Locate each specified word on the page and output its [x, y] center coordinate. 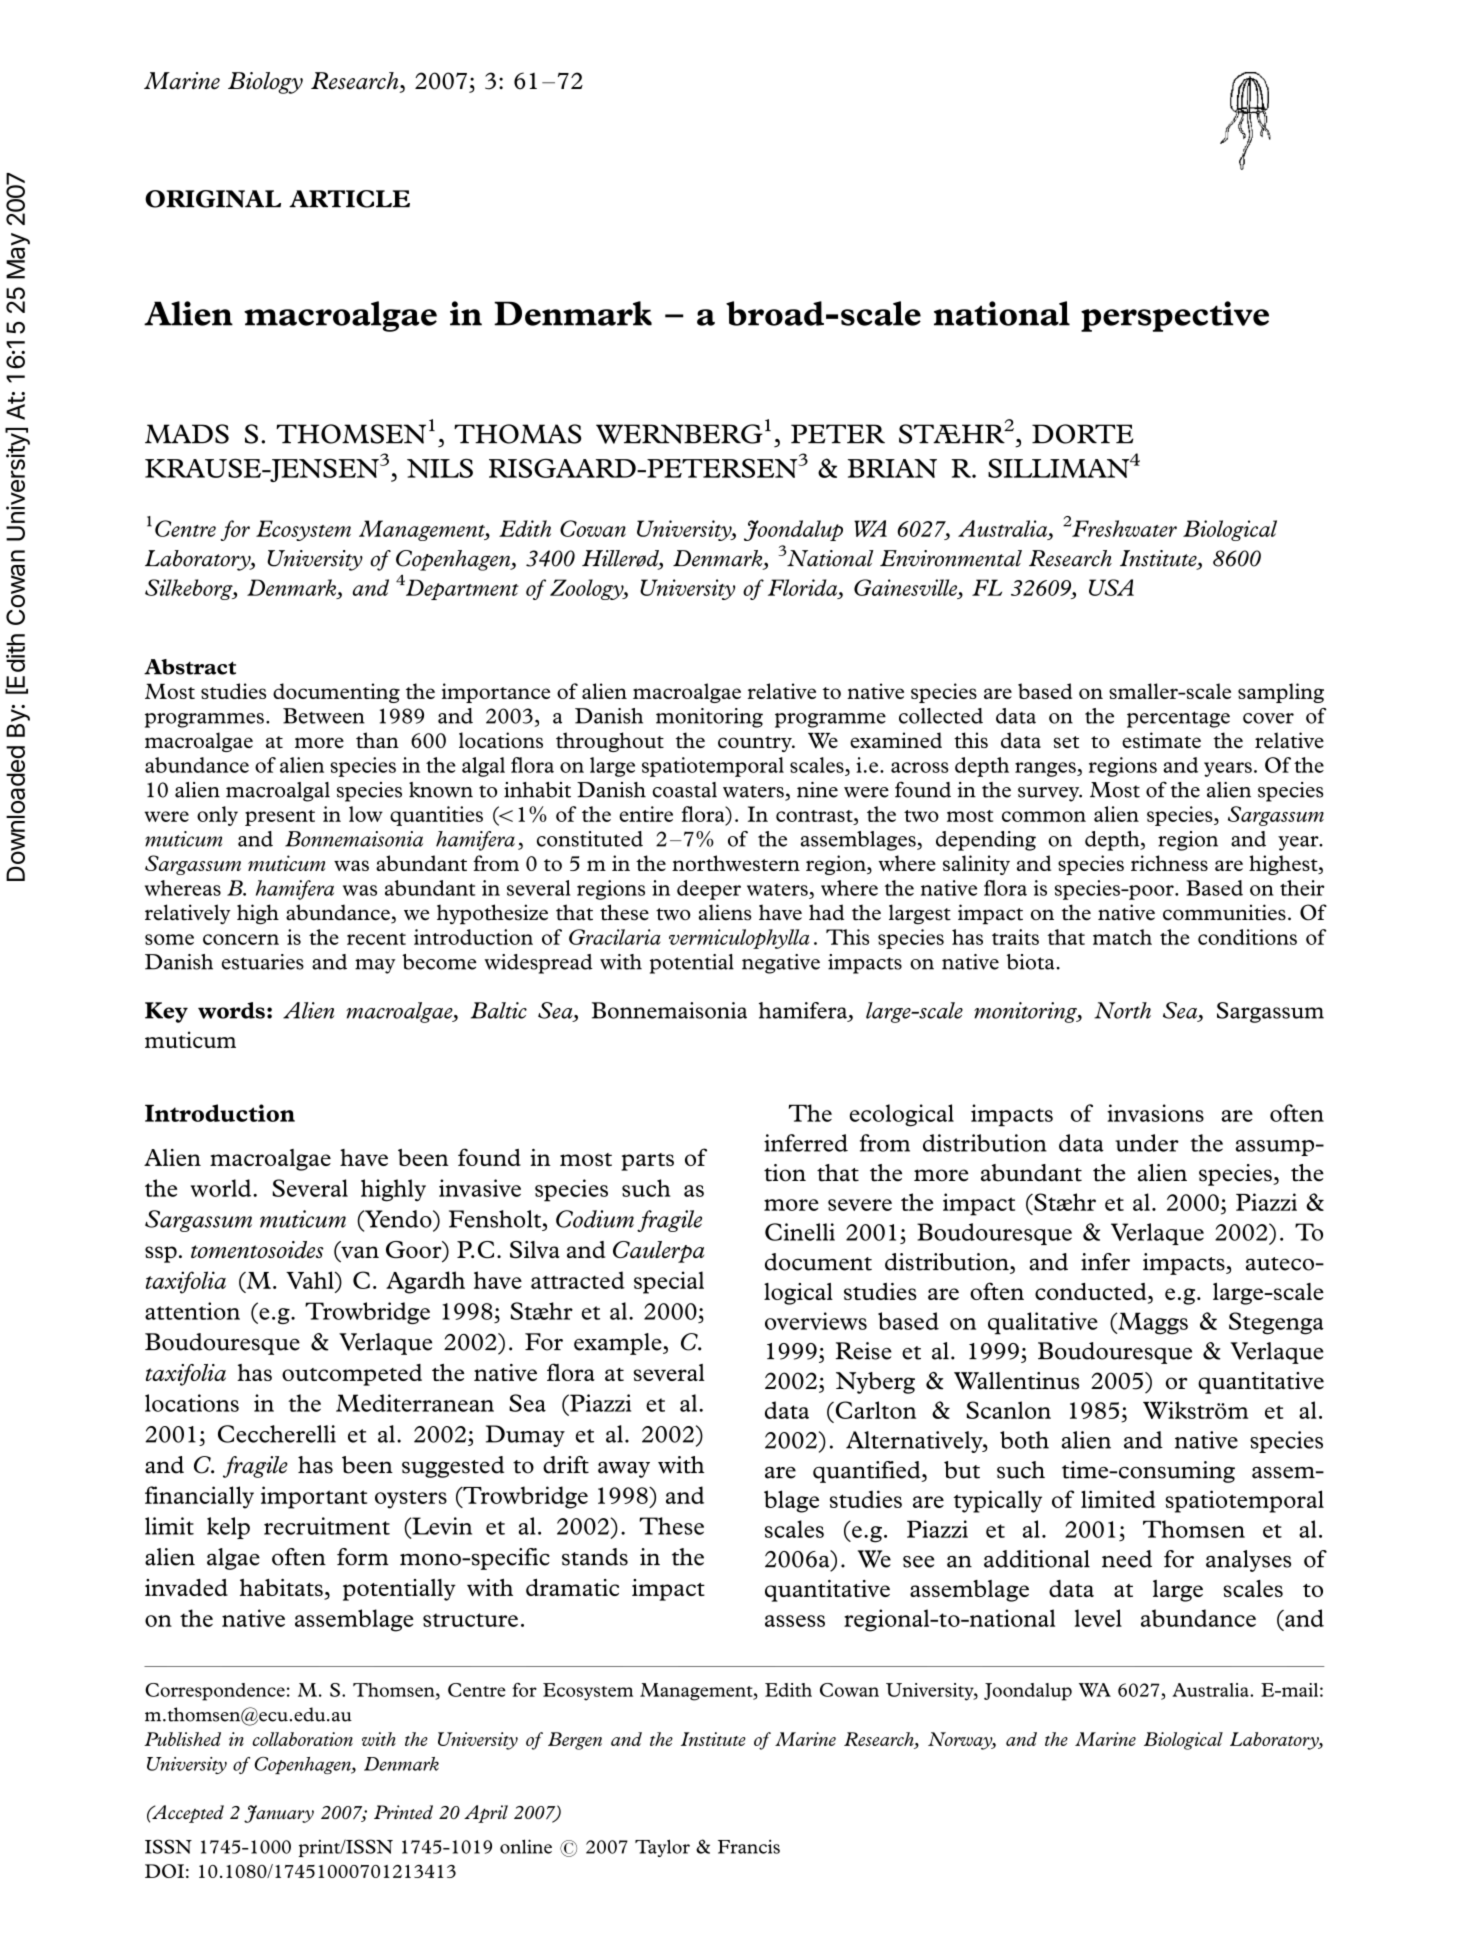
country [756, 744]
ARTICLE [349, 199]
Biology [265, 83]
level [1098, 1618]
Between [324, 716]
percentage [1178, 719]
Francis [749, 1847]
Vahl [311, 1280]
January [279, 1814]
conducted [1092, 1293]
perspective [1175, 316]
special [669, 1282]
